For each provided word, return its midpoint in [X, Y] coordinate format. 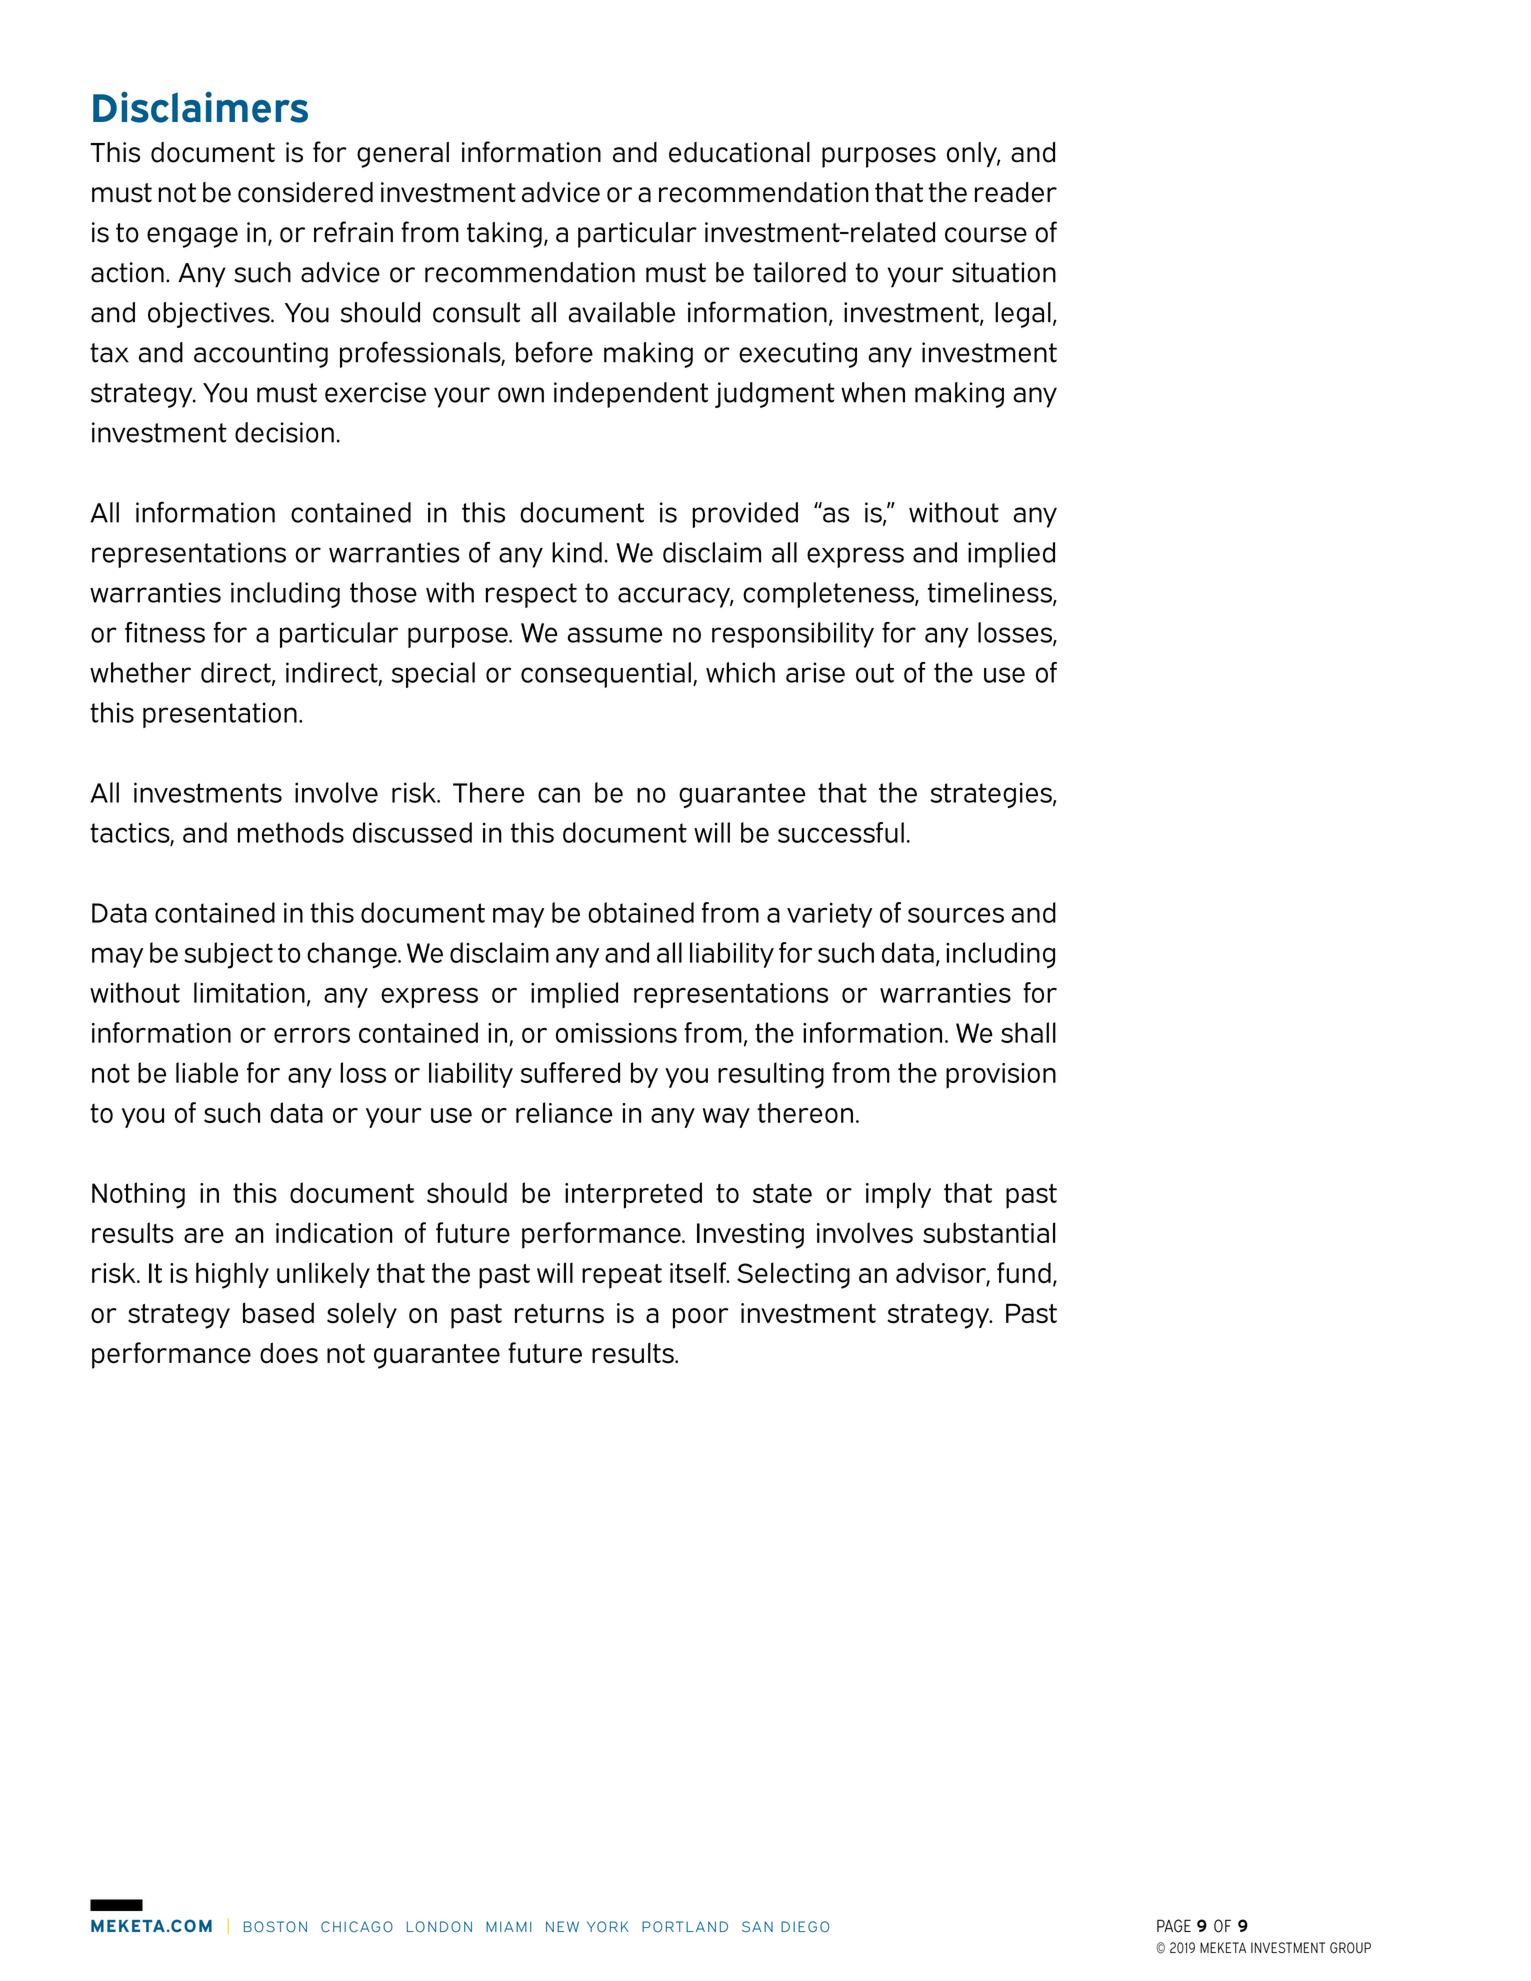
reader [1016, 192]
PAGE [1174, 1926]
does [289, 1353]
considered [305, 192]
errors [312, 1035]
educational [739, 152]
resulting [771, 1075]
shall [1028, 1032]
